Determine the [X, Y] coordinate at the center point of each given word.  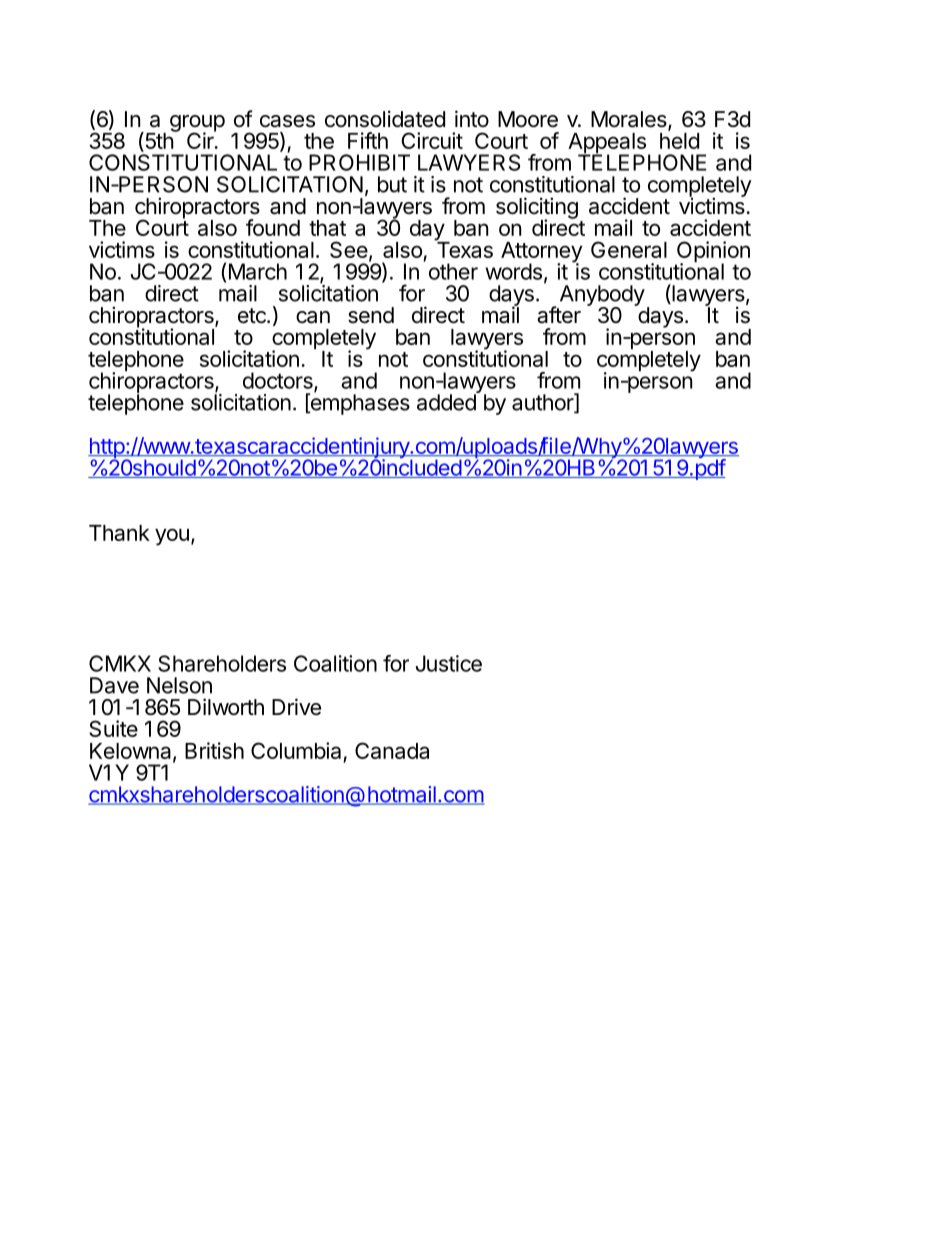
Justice [449, 663]
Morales [630, 120]
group [197, 124]
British [214, 750]
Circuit [432, 140]
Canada [392, 750]
